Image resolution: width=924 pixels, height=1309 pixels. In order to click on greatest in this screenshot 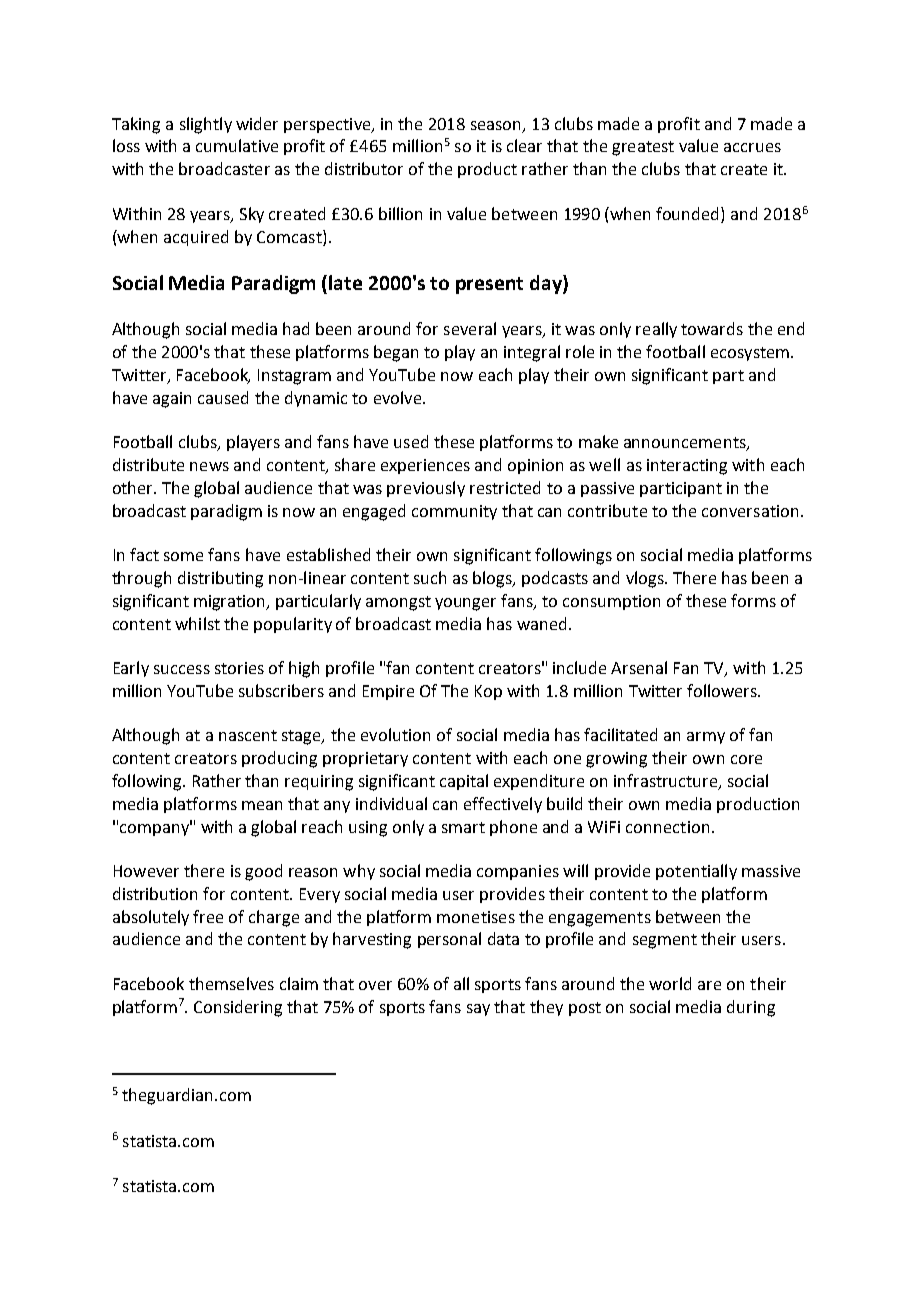, I will do `click(643, 148)`.
